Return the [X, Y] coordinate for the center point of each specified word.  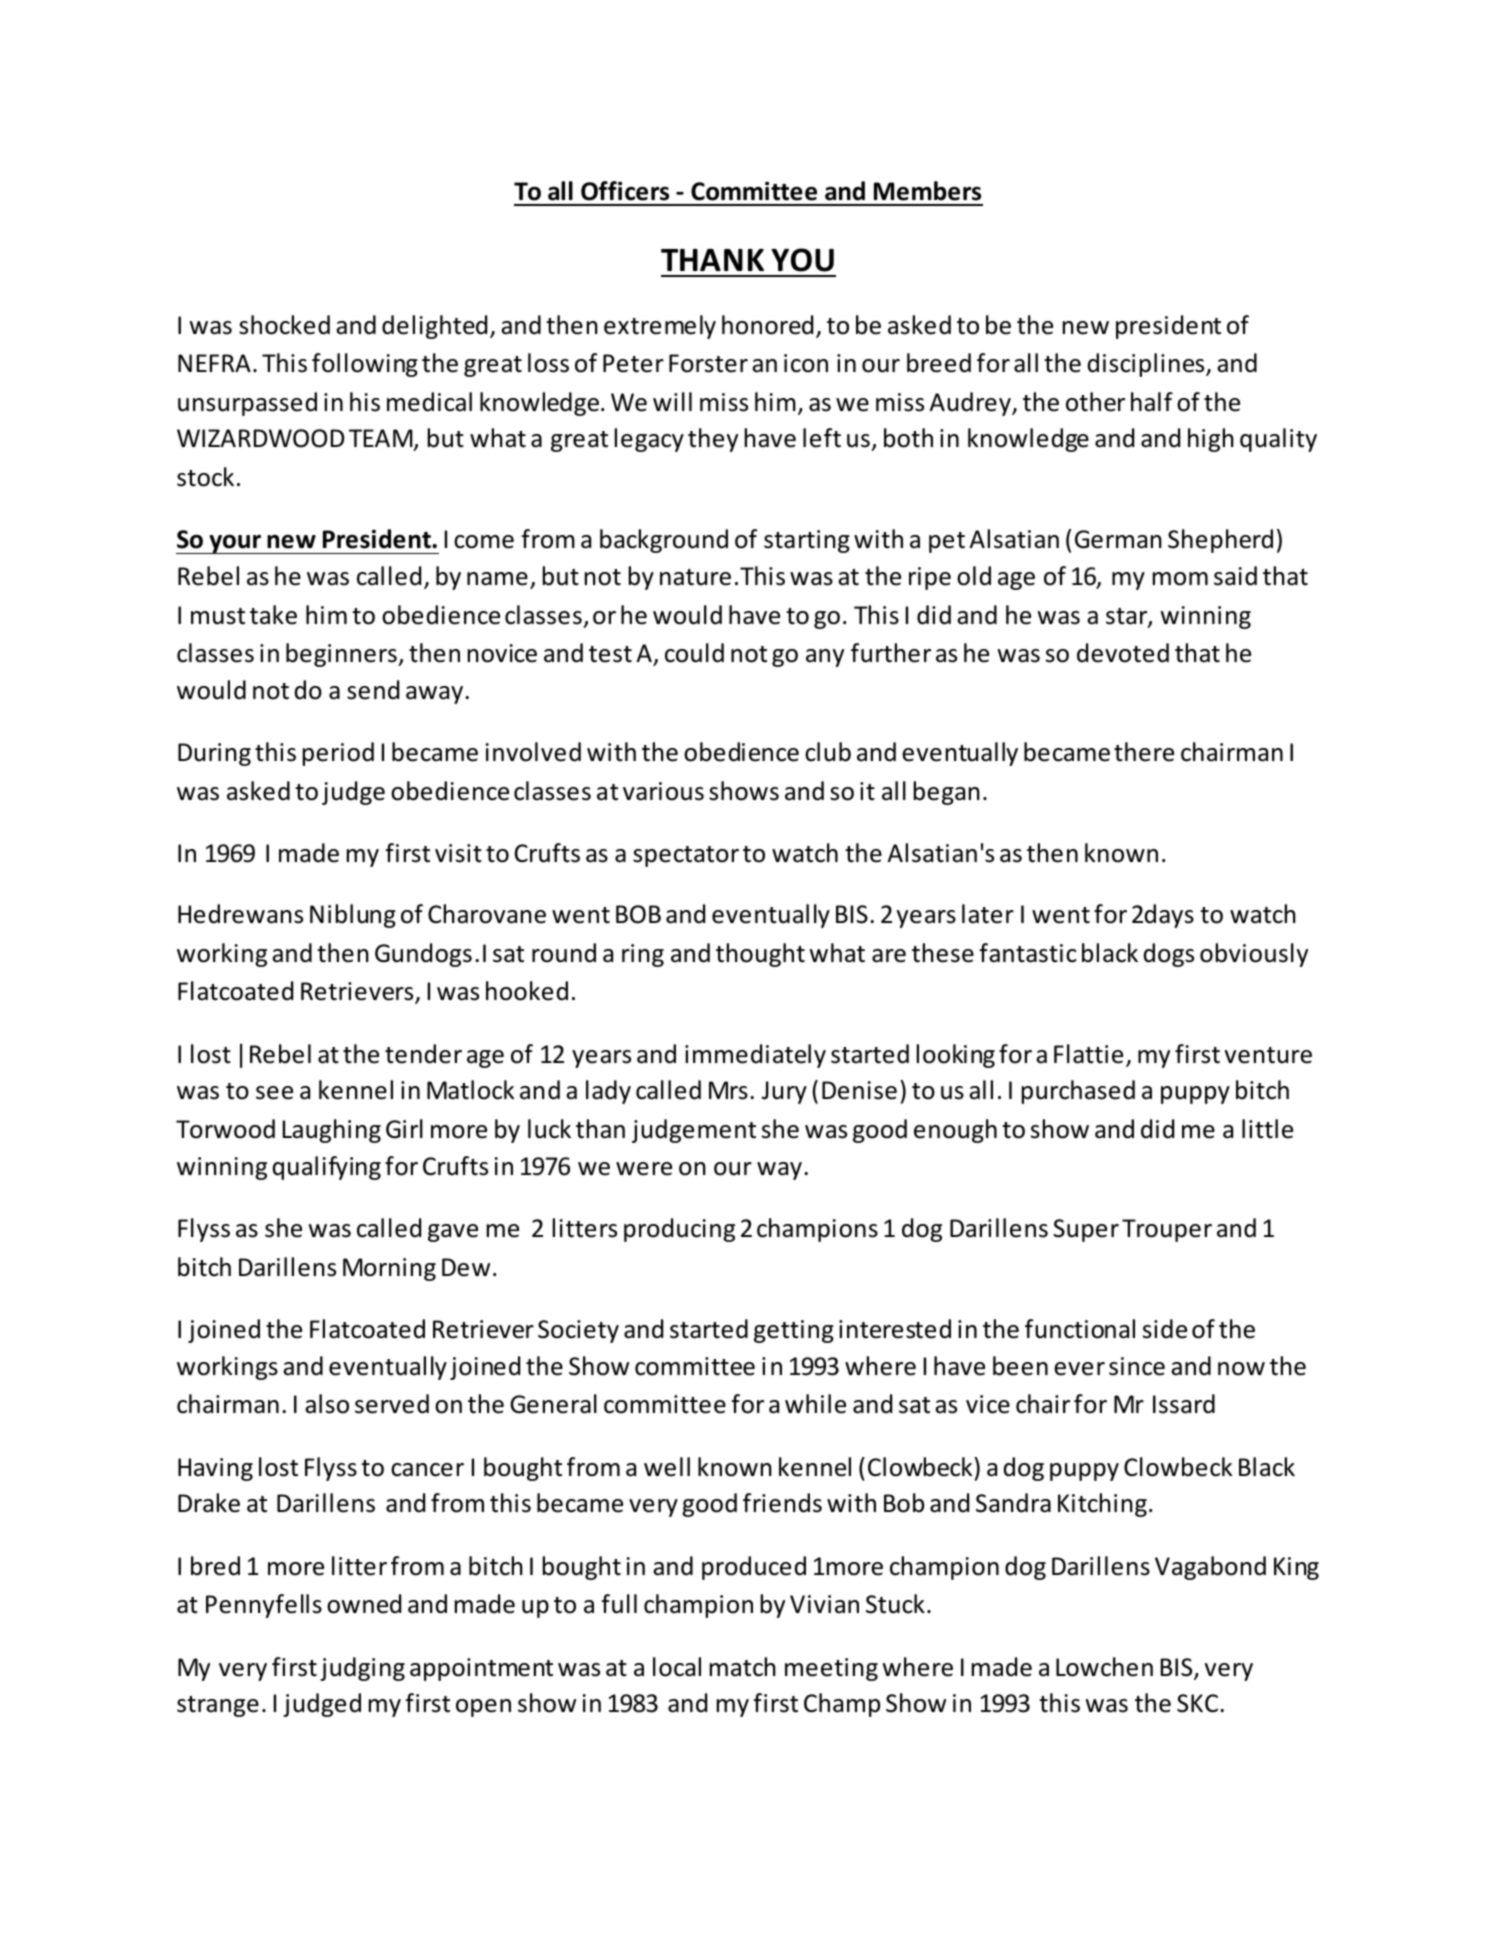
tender [423, 1054]
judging [362, 1669]
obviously [1254, 955]
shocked [284, 325]
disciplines [1147, 365]
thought [760, 955]
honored [767, 325]
